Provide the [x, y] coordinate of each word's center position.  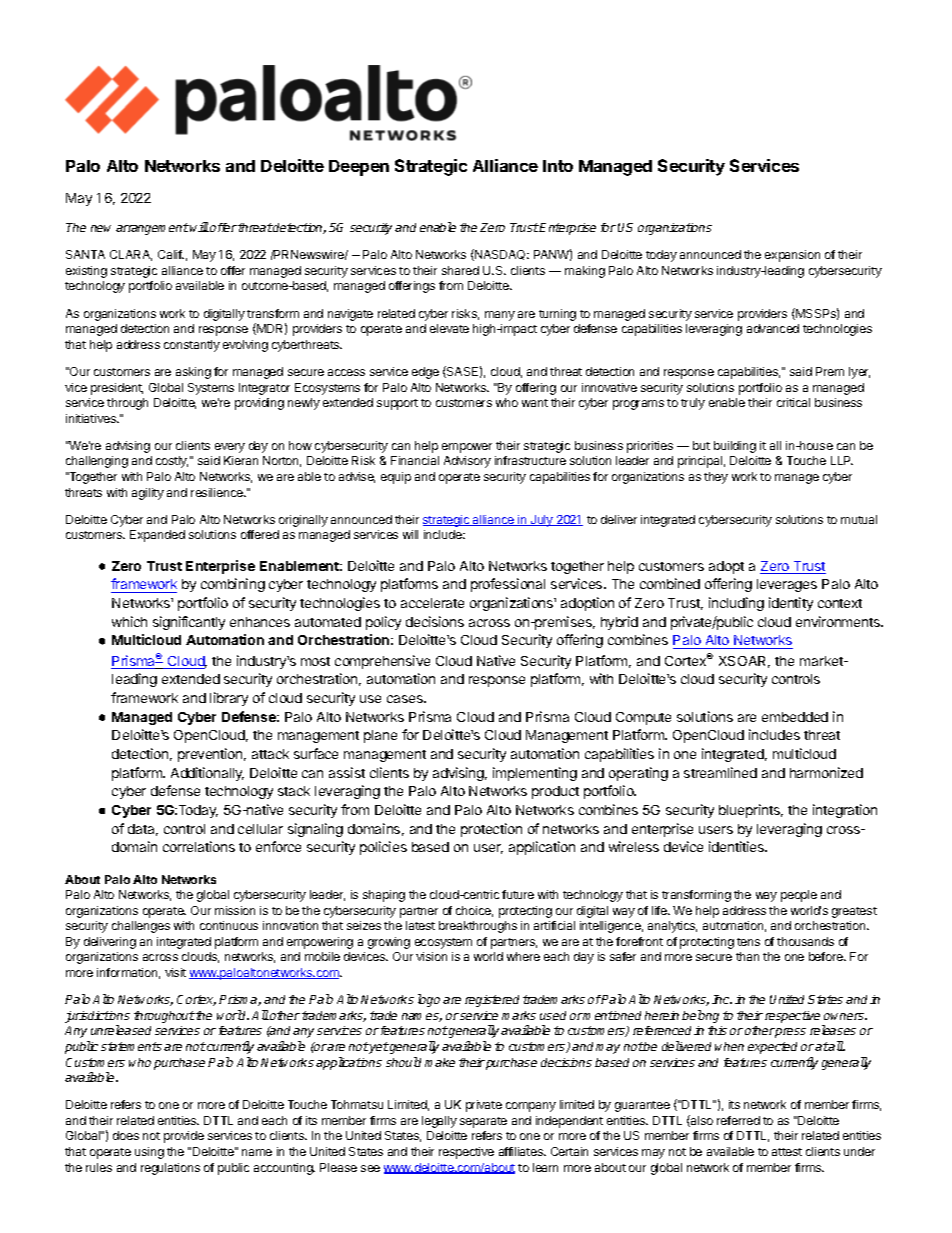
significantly [189, 623]
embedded [795, 717]
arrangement [152, 229]
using [149, 1153]
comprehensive [382, 662]
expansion [792, 256]
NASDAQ [501, 255]
